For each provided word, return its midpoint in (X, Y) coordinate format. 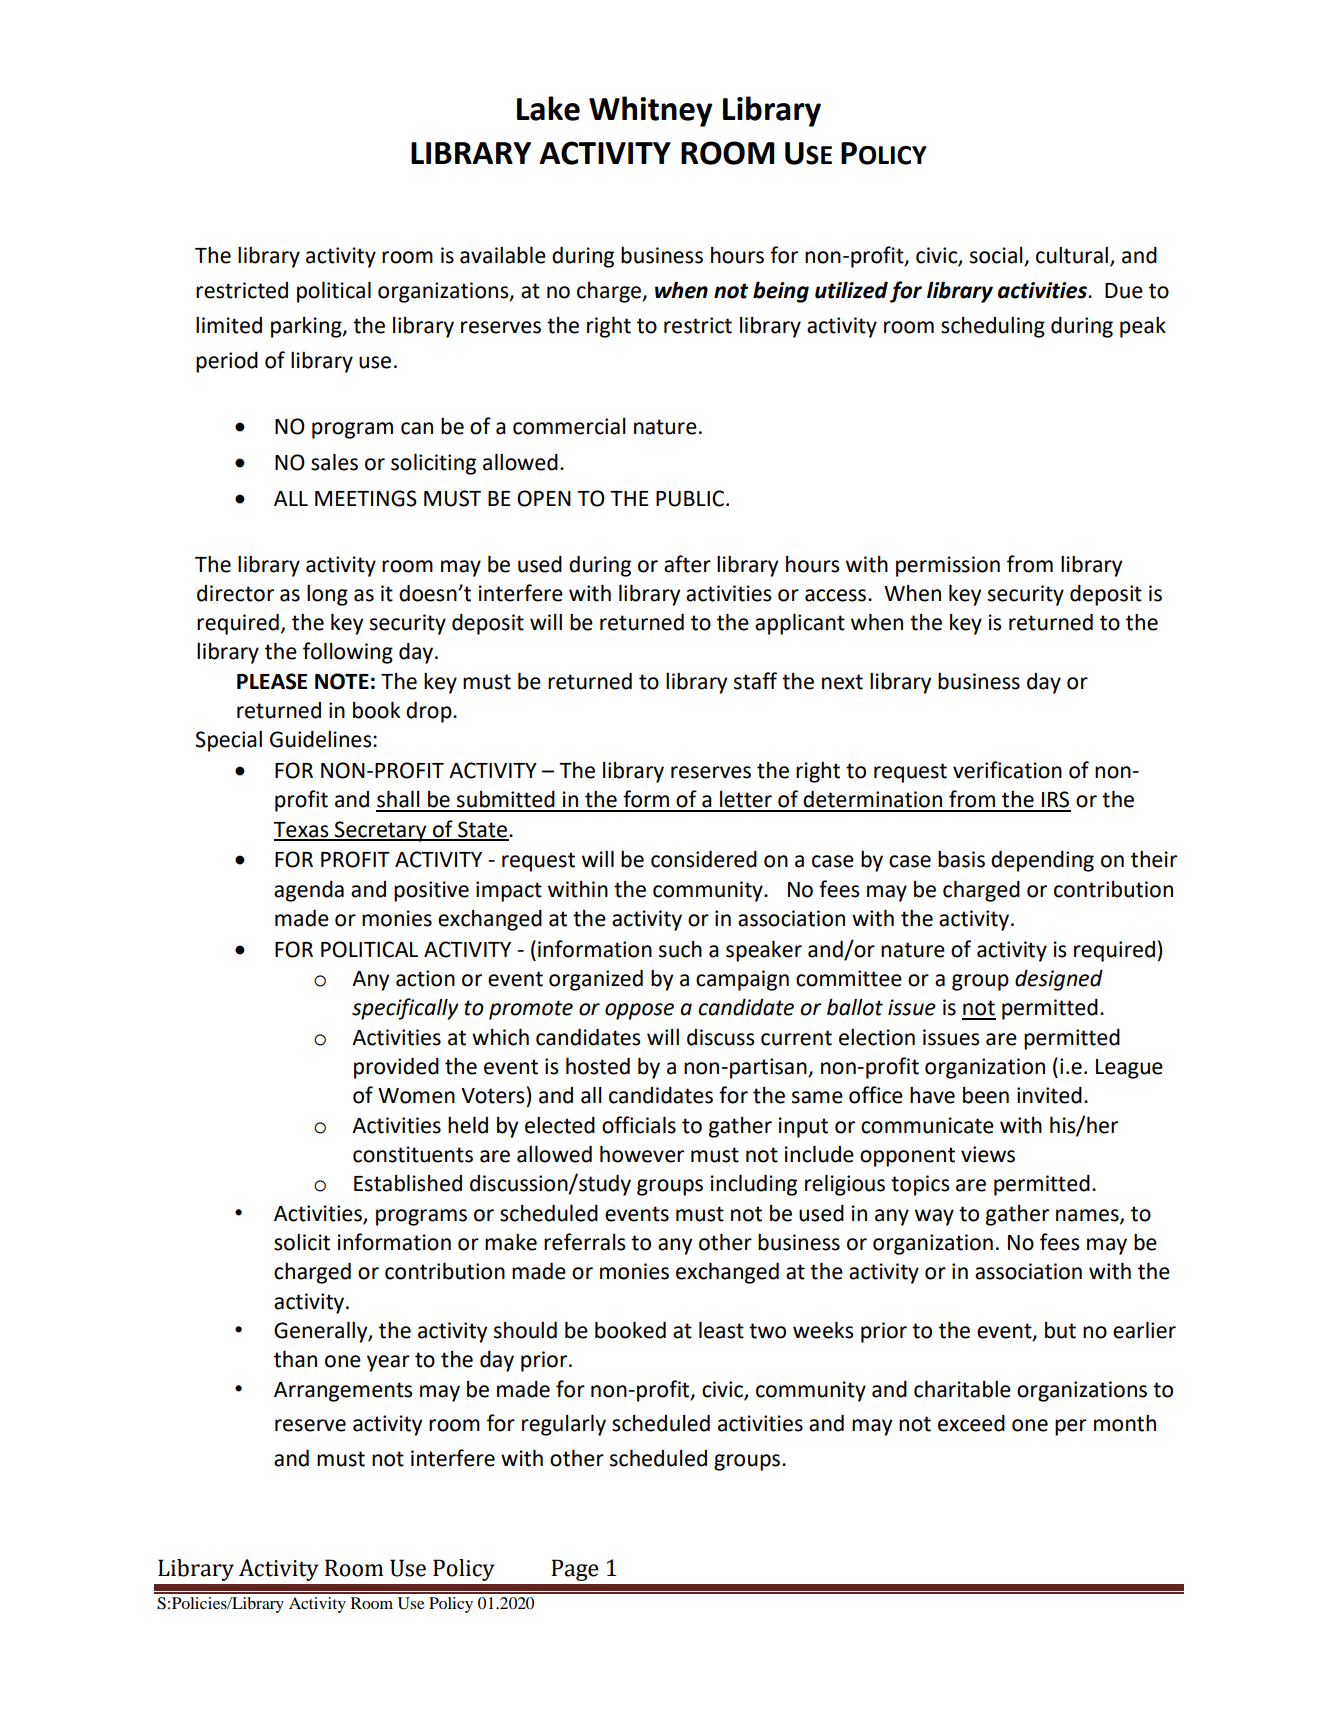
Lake (548, 108)
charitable (962, 1389)
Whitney (651, 111)
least (721, 1330)
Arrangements (343, 1392)
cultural (1072, 255)
